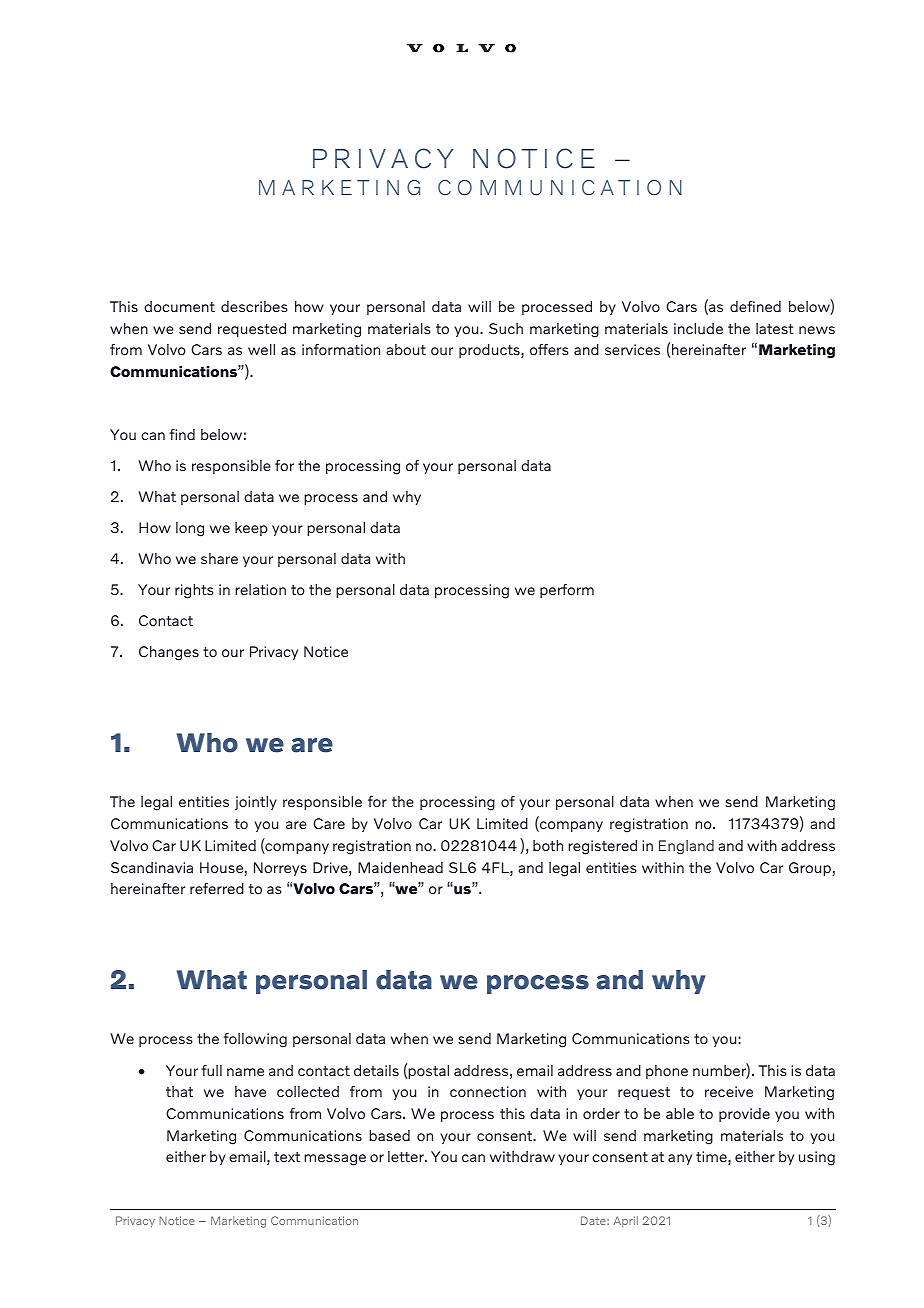 The image size is (924, 1308). What do you see at coordinates (261, 349) in the document?
I see `well` at bounding box center [261, 349].
